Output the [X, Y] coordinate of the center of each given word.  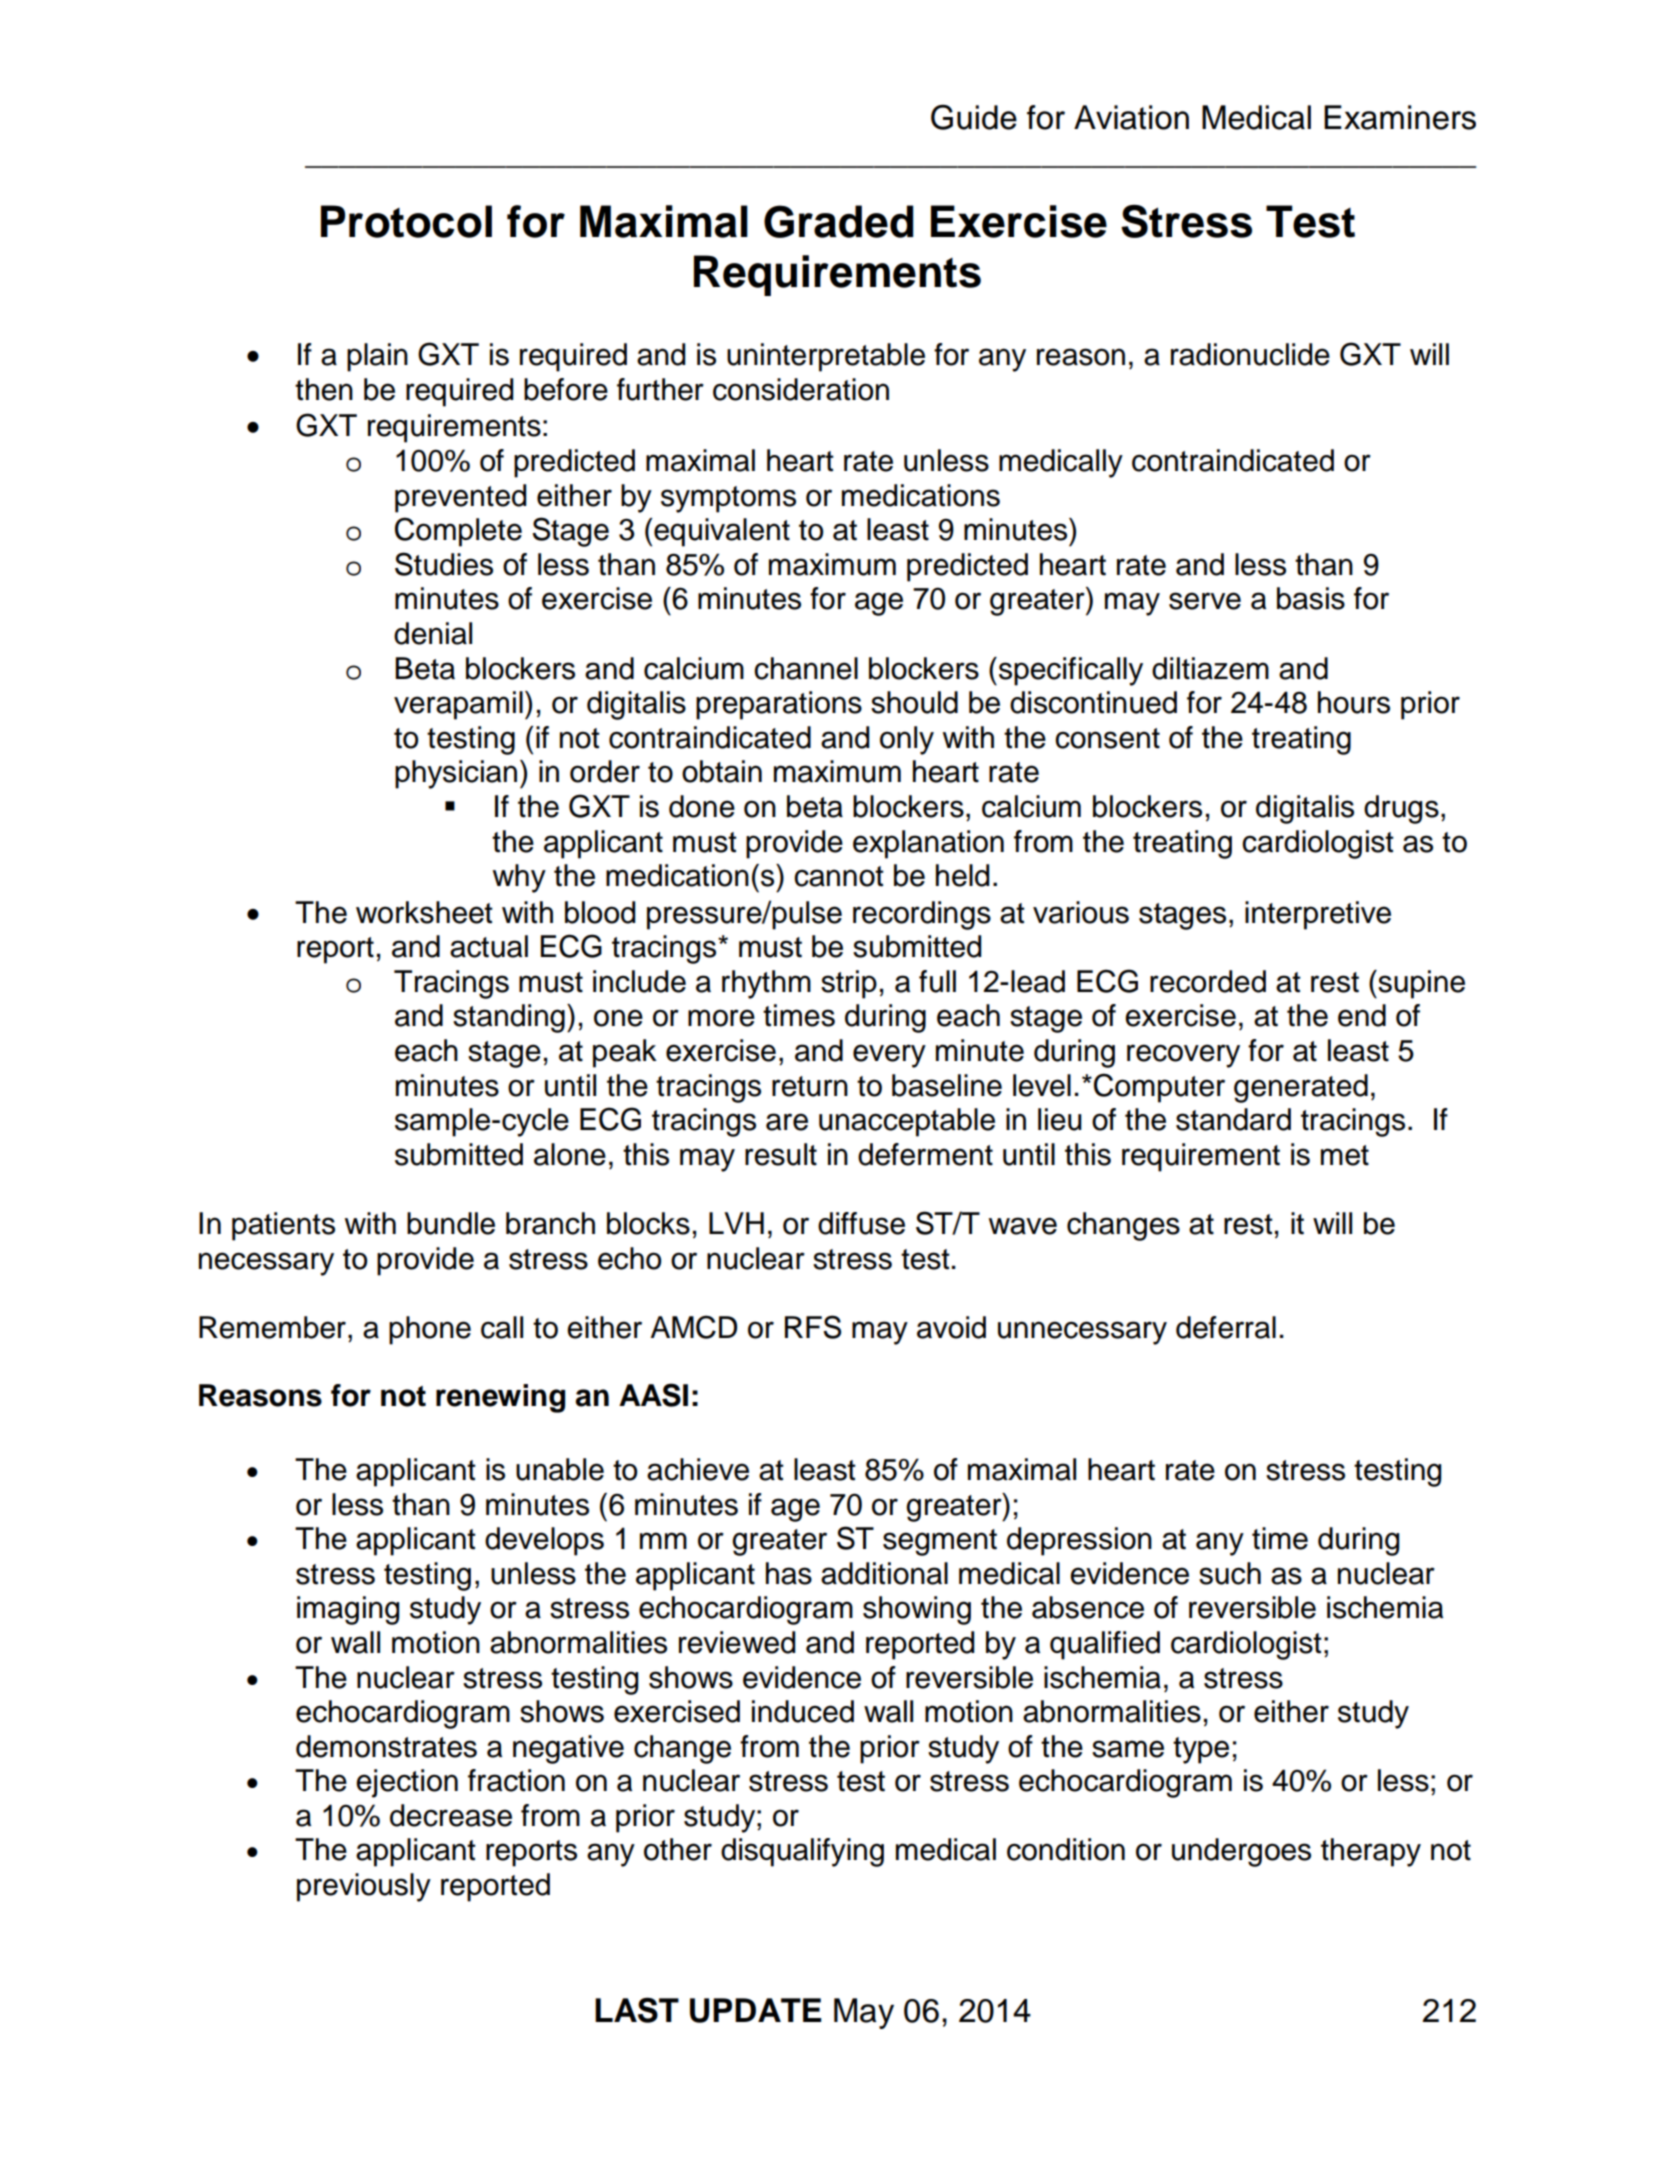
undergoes [1241, 1852]
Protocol [406, 221]
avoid [951, 1327]
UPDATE [755, 2010]
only [907, 740]
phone [430, 1330]
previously [364, 1887]
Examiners [1400, 117]
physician [456, 774]
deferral [1226, 1327]
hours [1354, 702]
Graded [838, 221]
